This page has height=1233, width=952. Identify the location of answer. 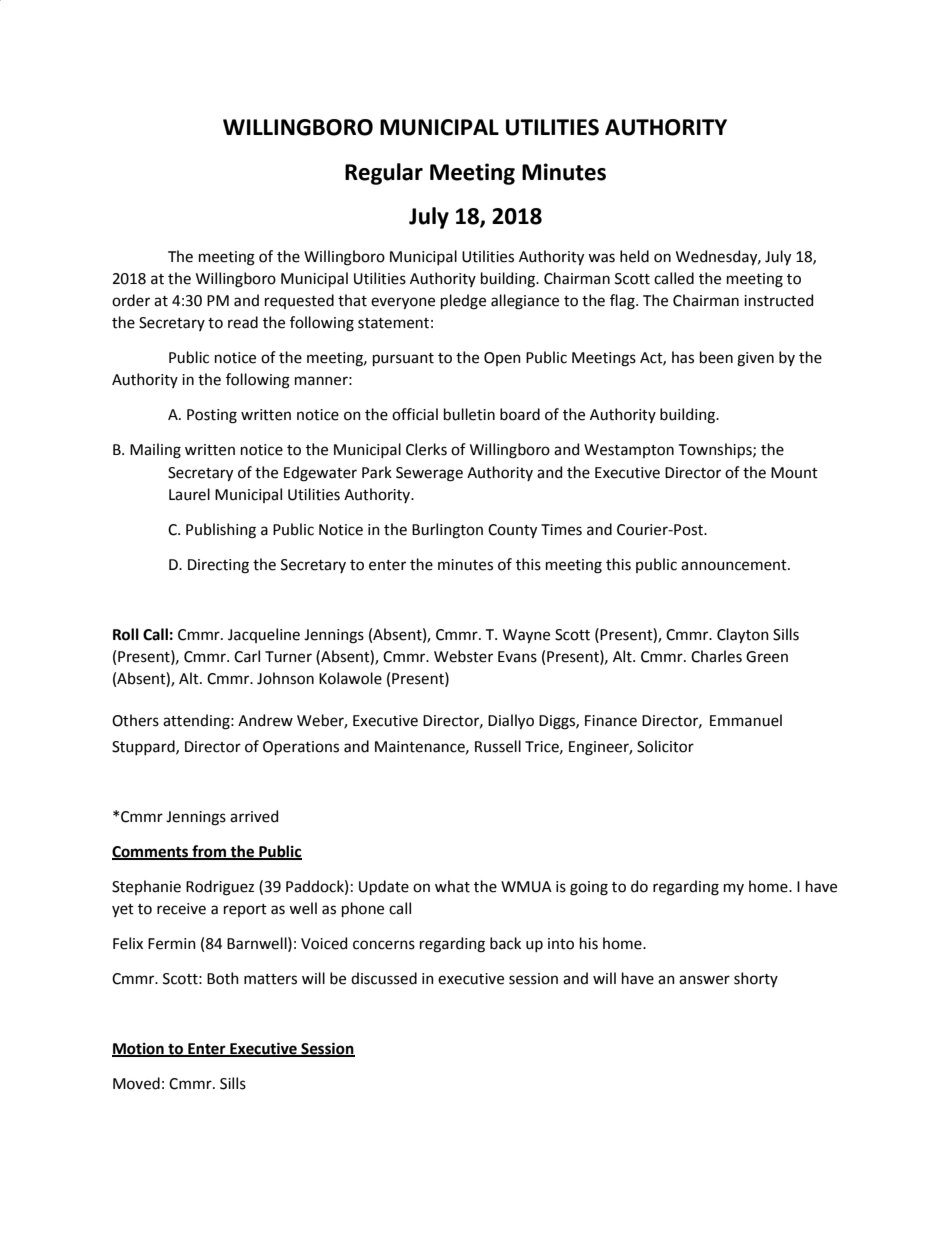
(704, 980).
